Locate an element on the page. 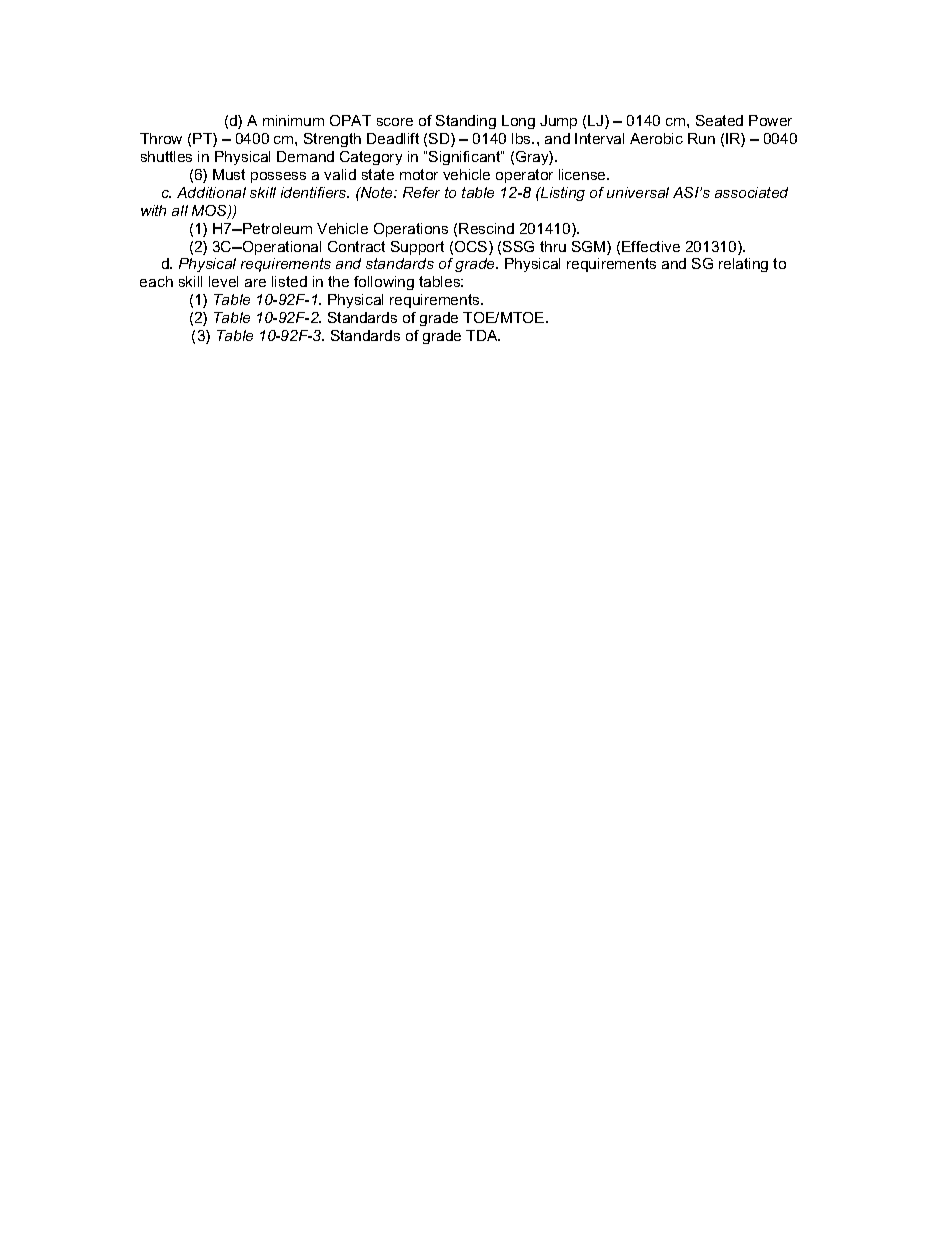 Image resolution: width=952 pixels, height=1233 pixels. TDA is located at coordinates (483, 335).
